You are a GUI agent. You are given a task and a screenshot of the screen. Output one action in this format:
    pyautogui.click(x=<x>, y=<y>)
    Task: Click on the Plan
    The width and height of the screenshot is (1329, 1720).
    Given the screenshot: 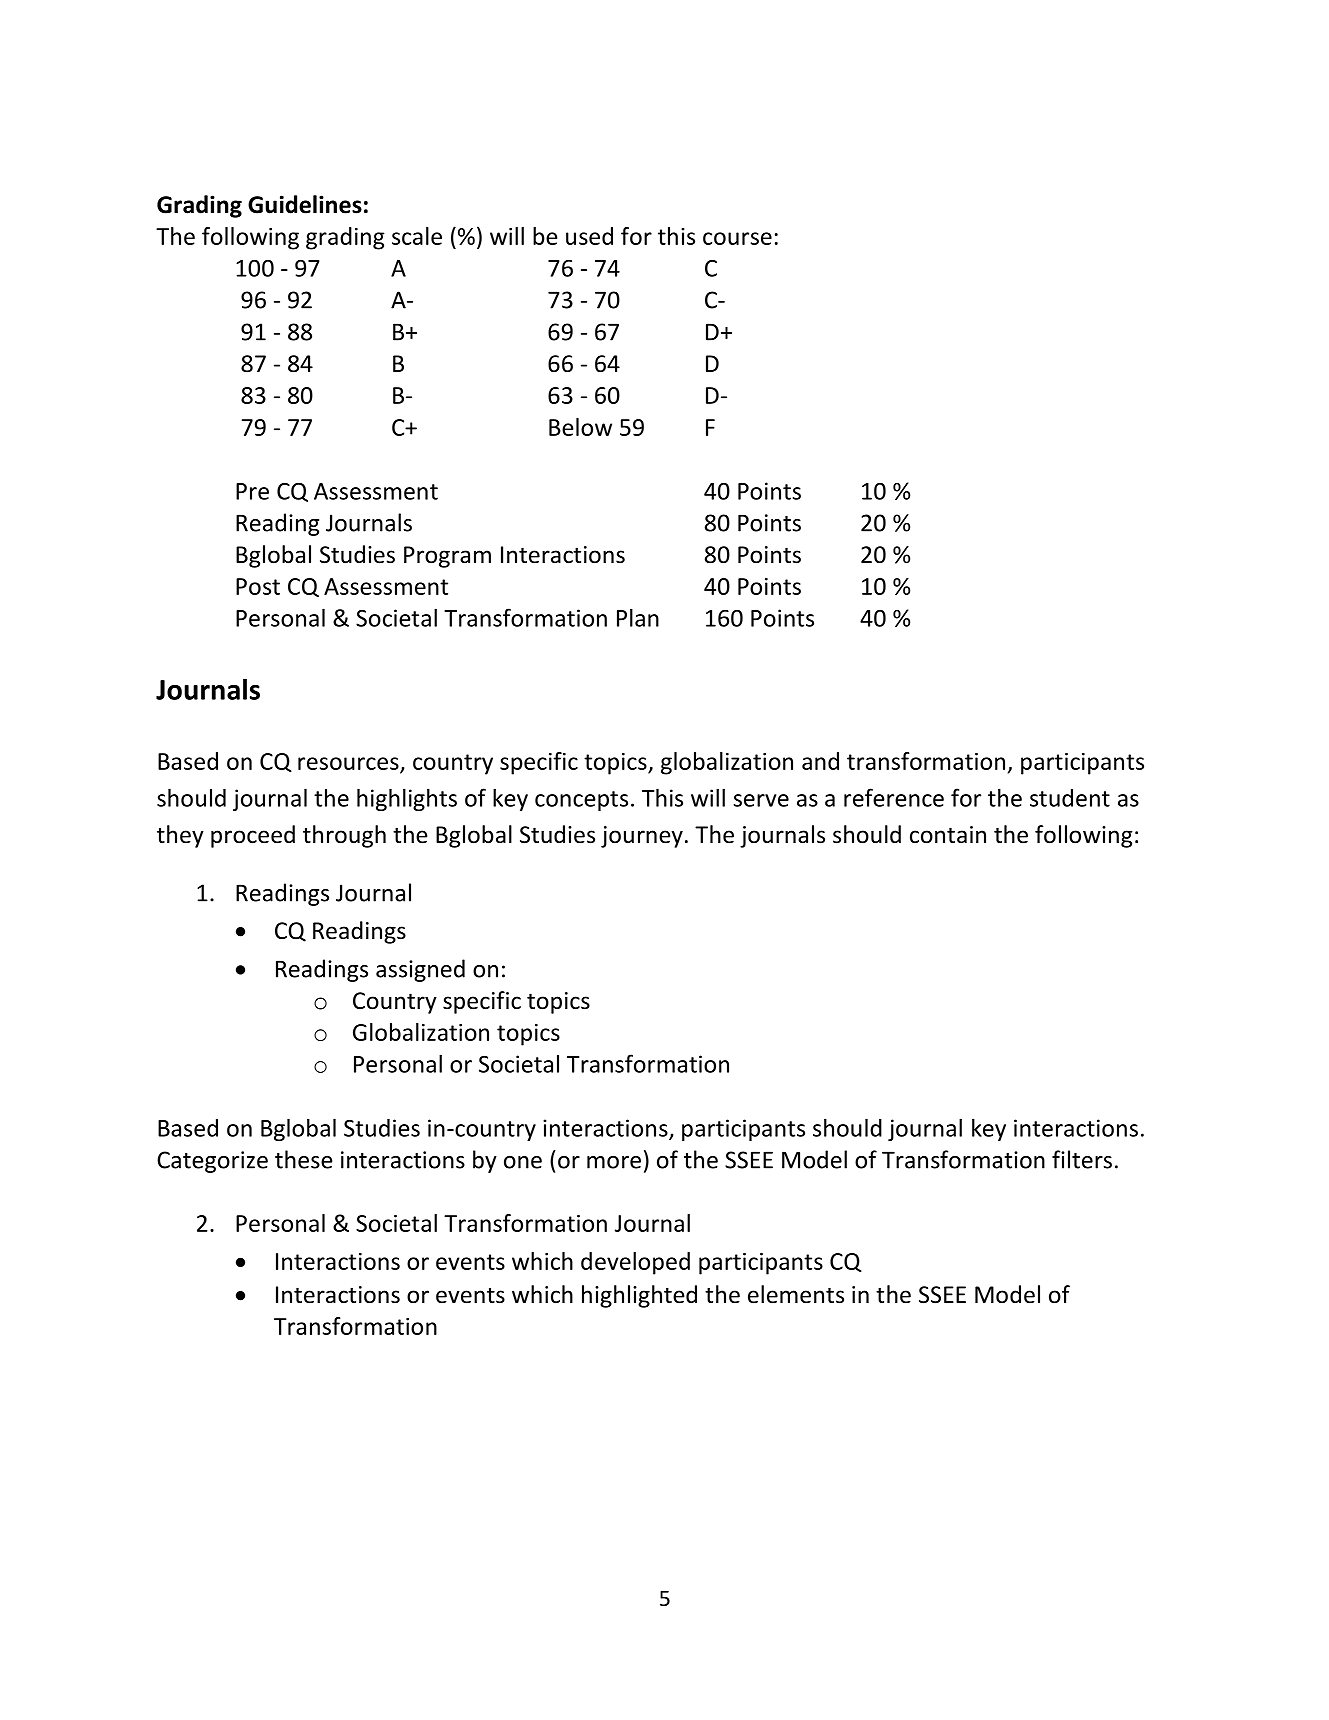 What is the action you would take?
    pyautogui.click(x=638, y=617)
